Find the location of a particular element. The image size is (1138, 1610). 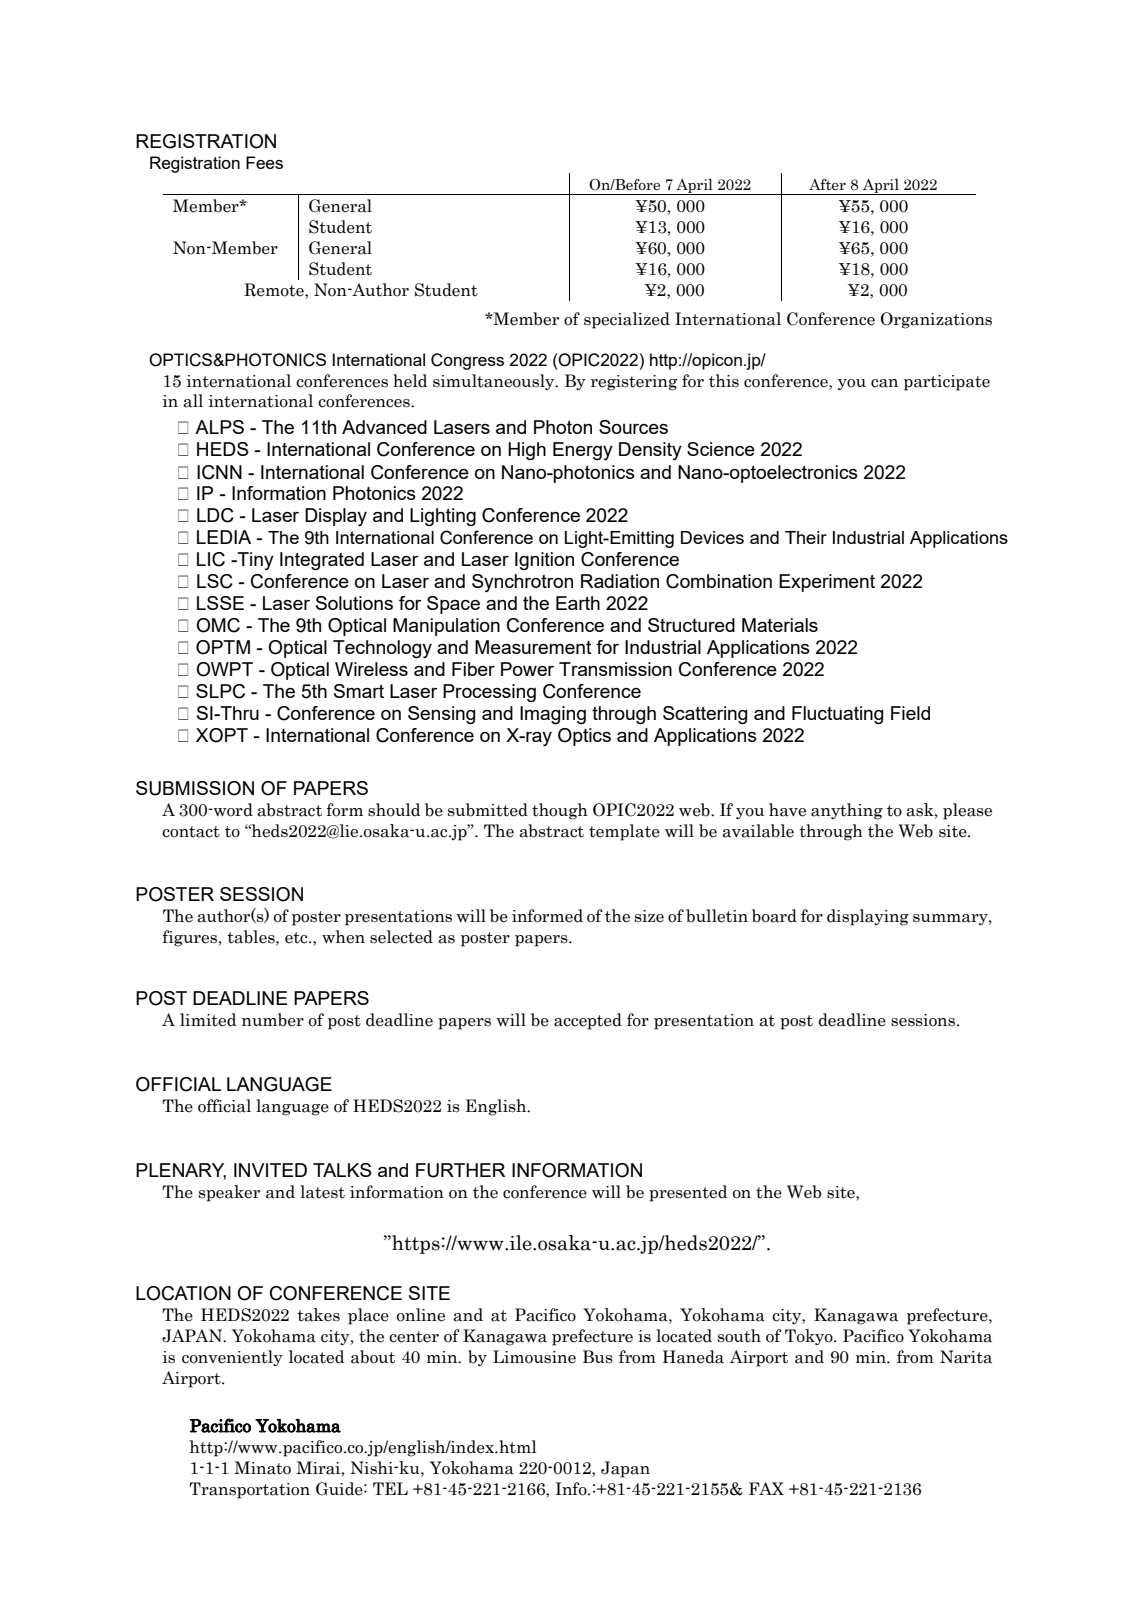

contact is located at coordinates (191, 832).
